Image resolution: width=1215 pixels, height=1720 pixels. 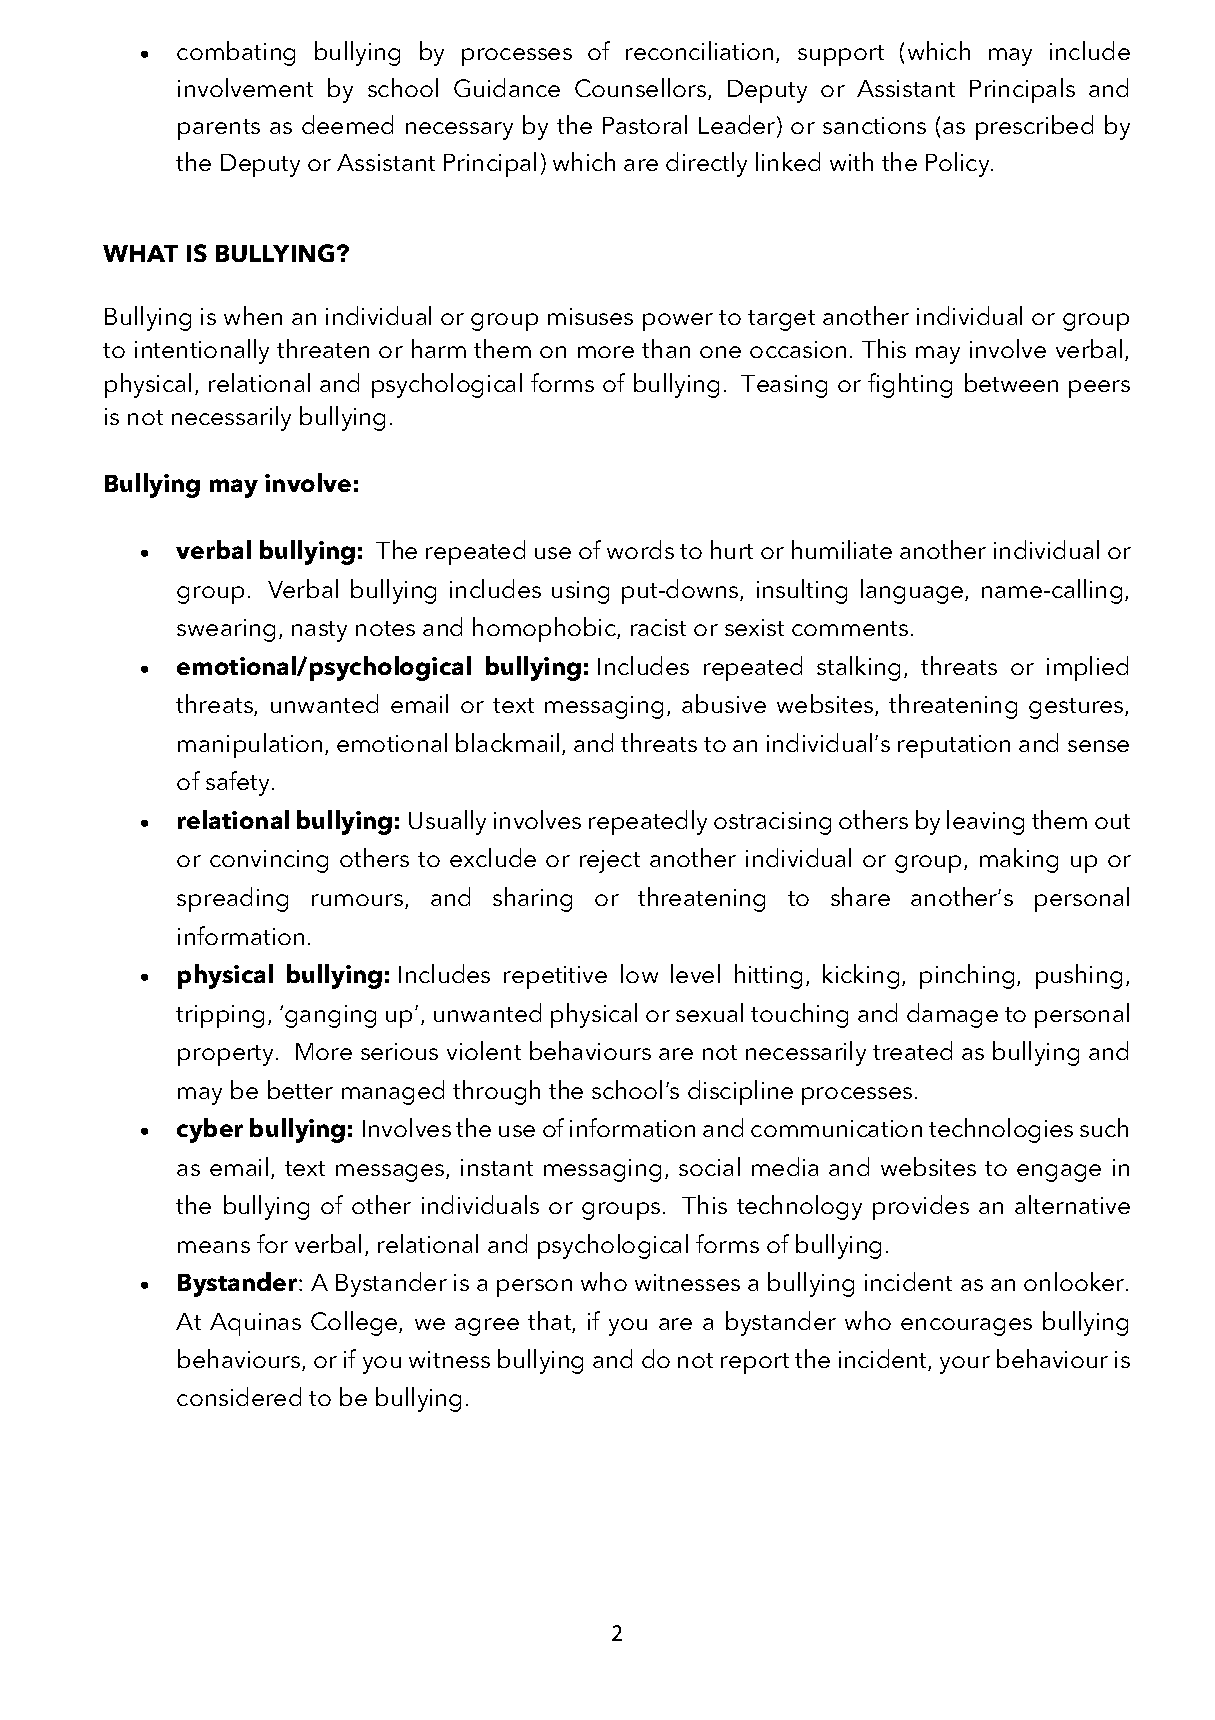 I want to click on manipulation, so click(x=250, y=745).
